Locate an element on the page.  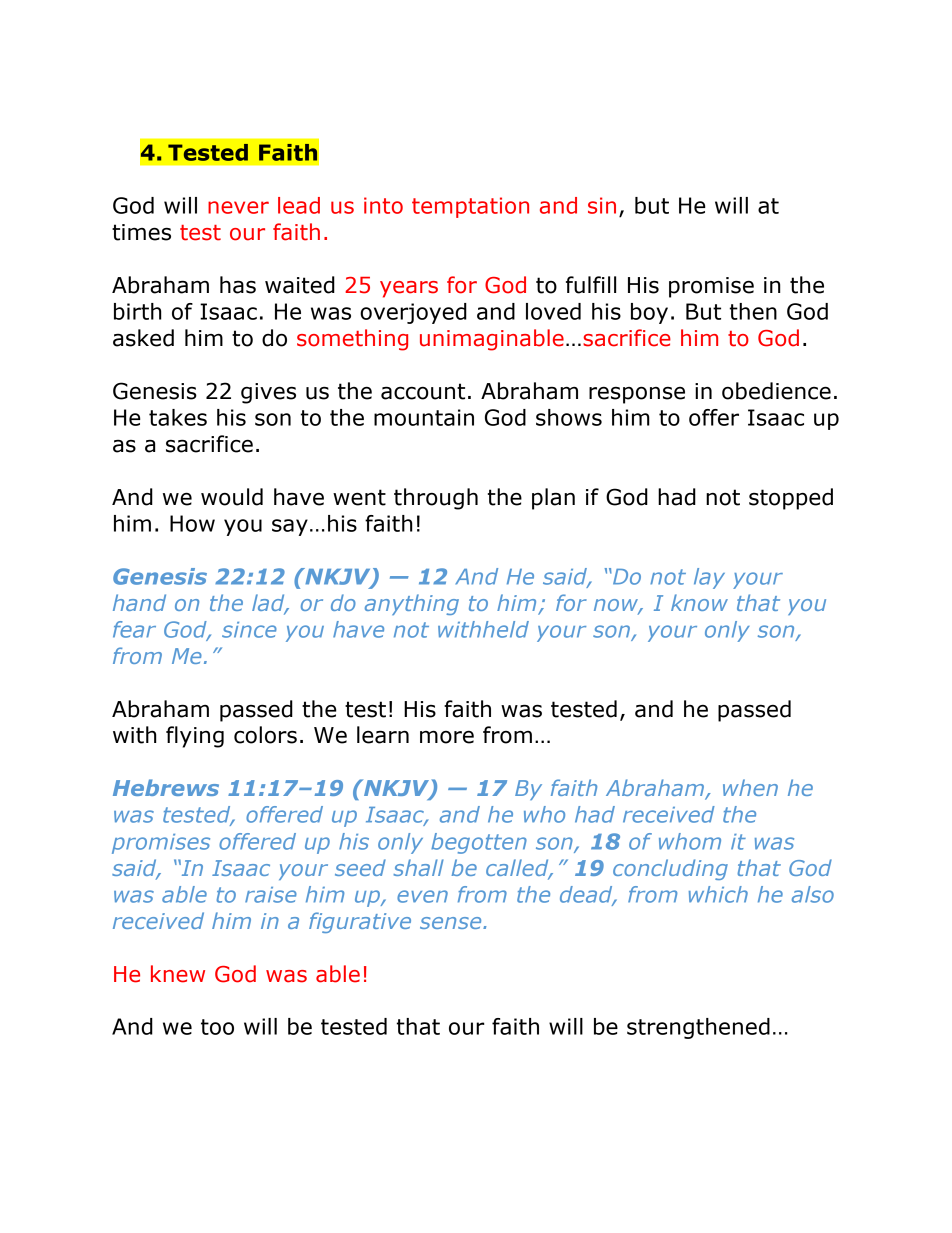
boy is located at coordinates (649, 313).
